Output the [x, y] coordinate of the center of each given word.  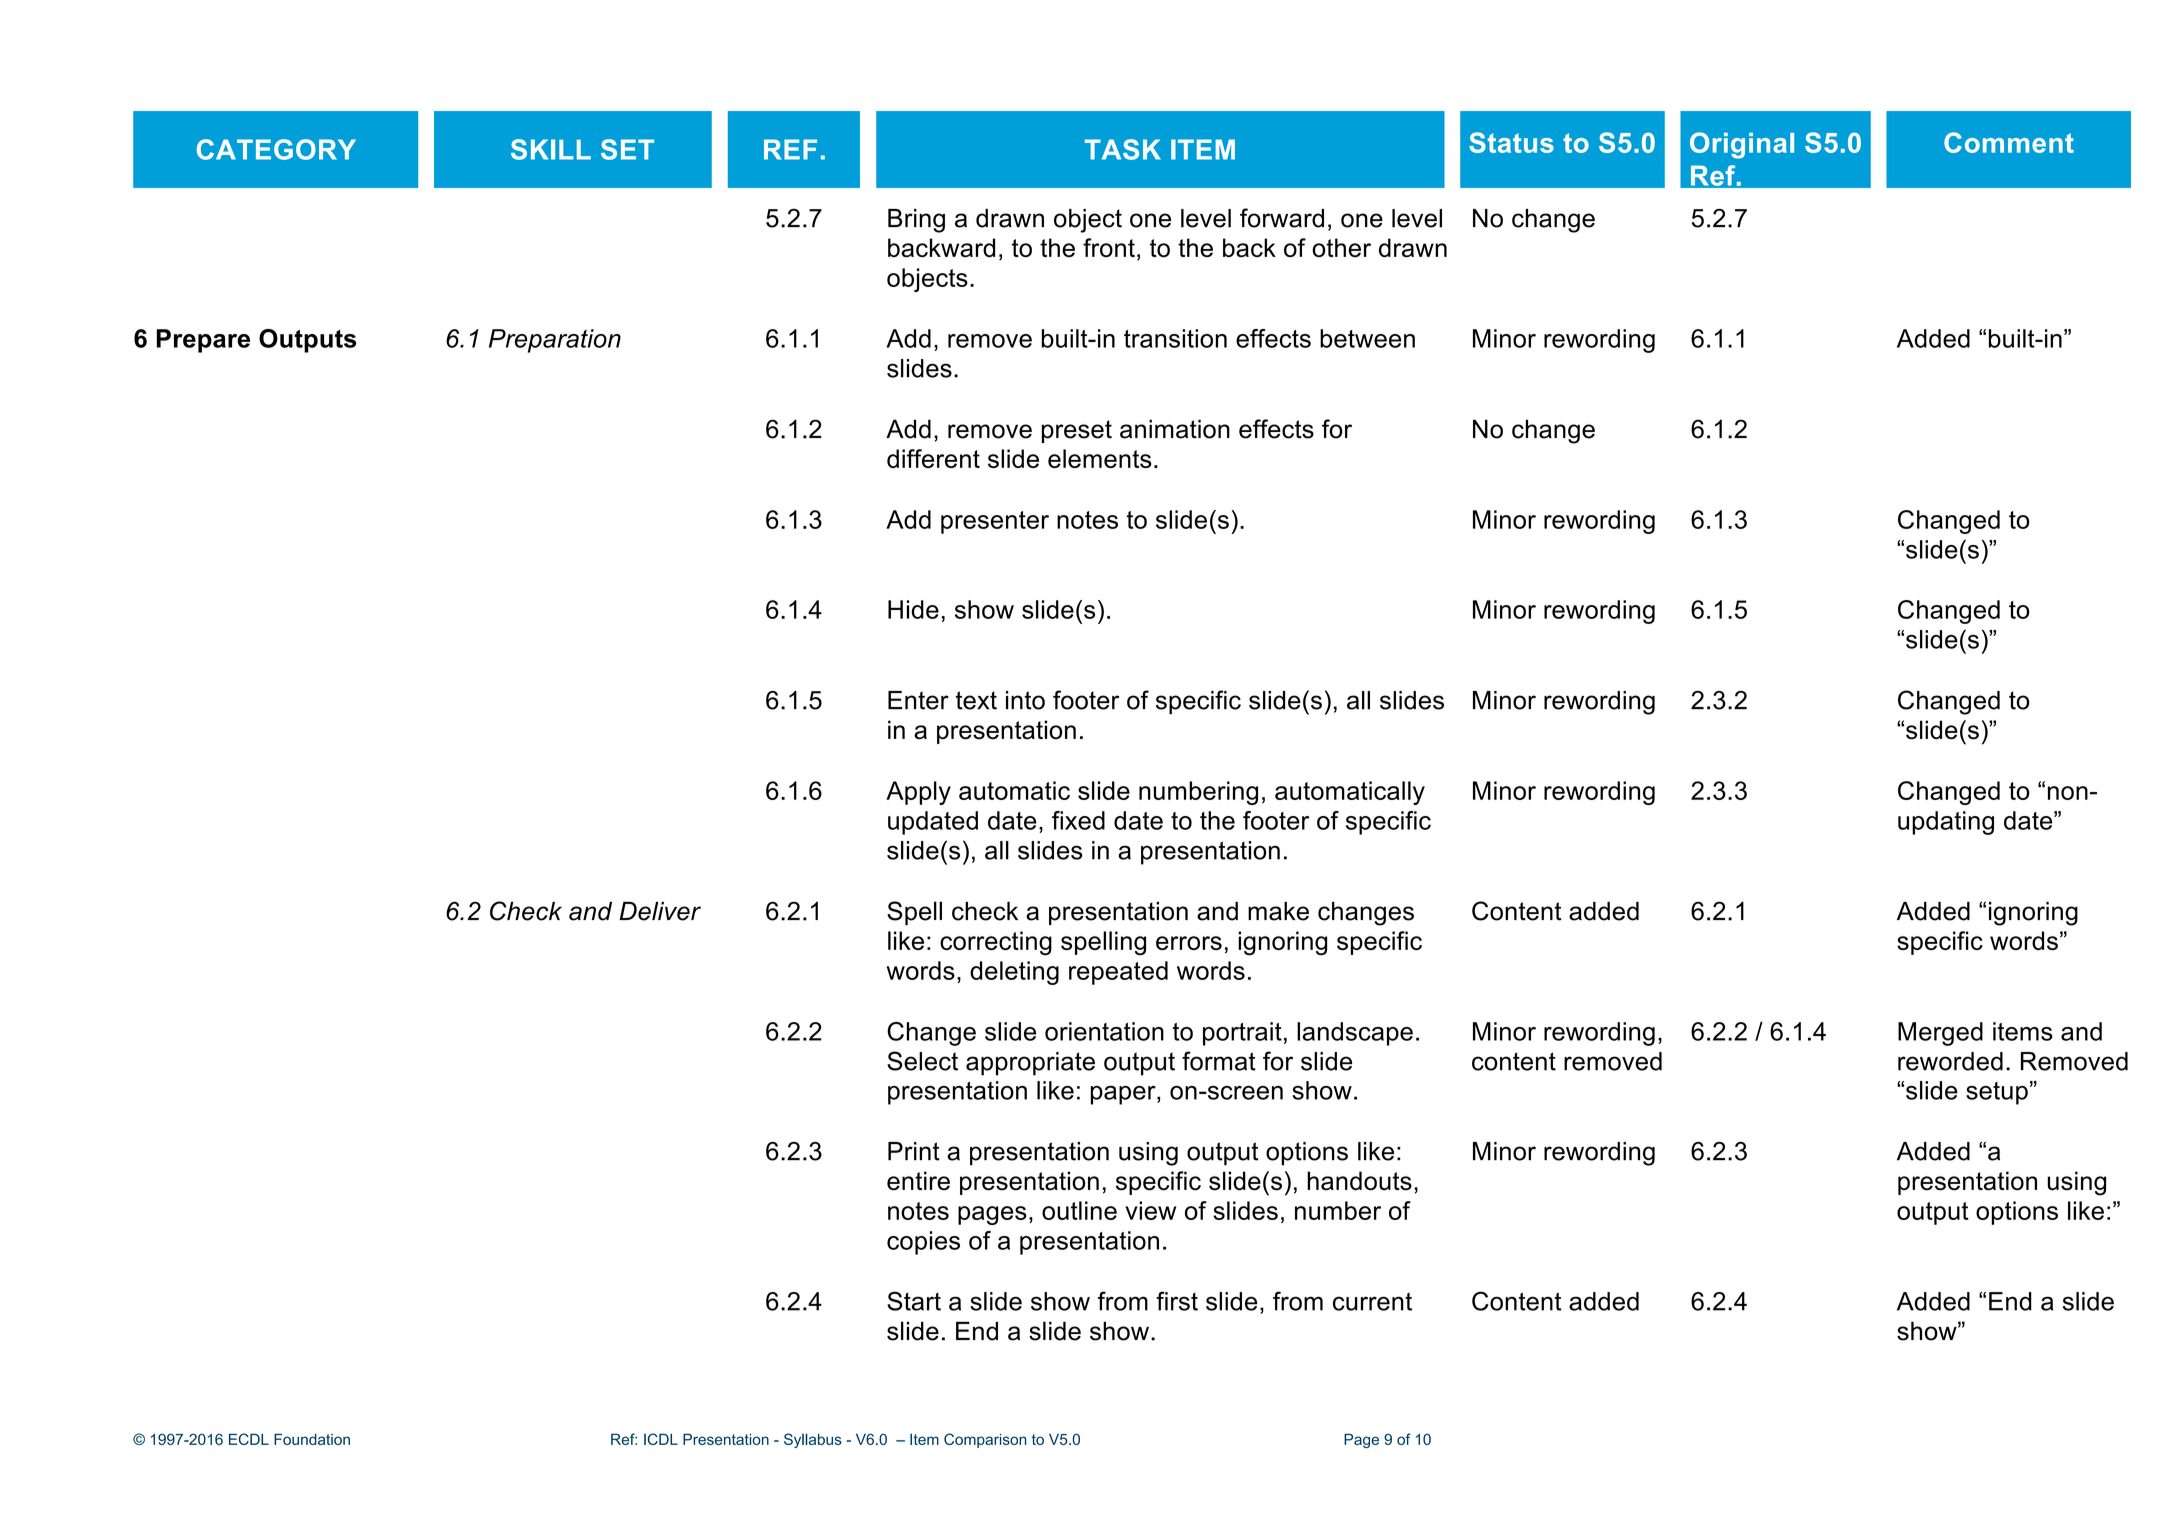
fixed [1078, 820]
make [1278, 911]
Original [1742, 145]
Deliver [660, 911]
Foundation [312, 1439]
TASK [1123, 149]
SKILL [551, 149]
